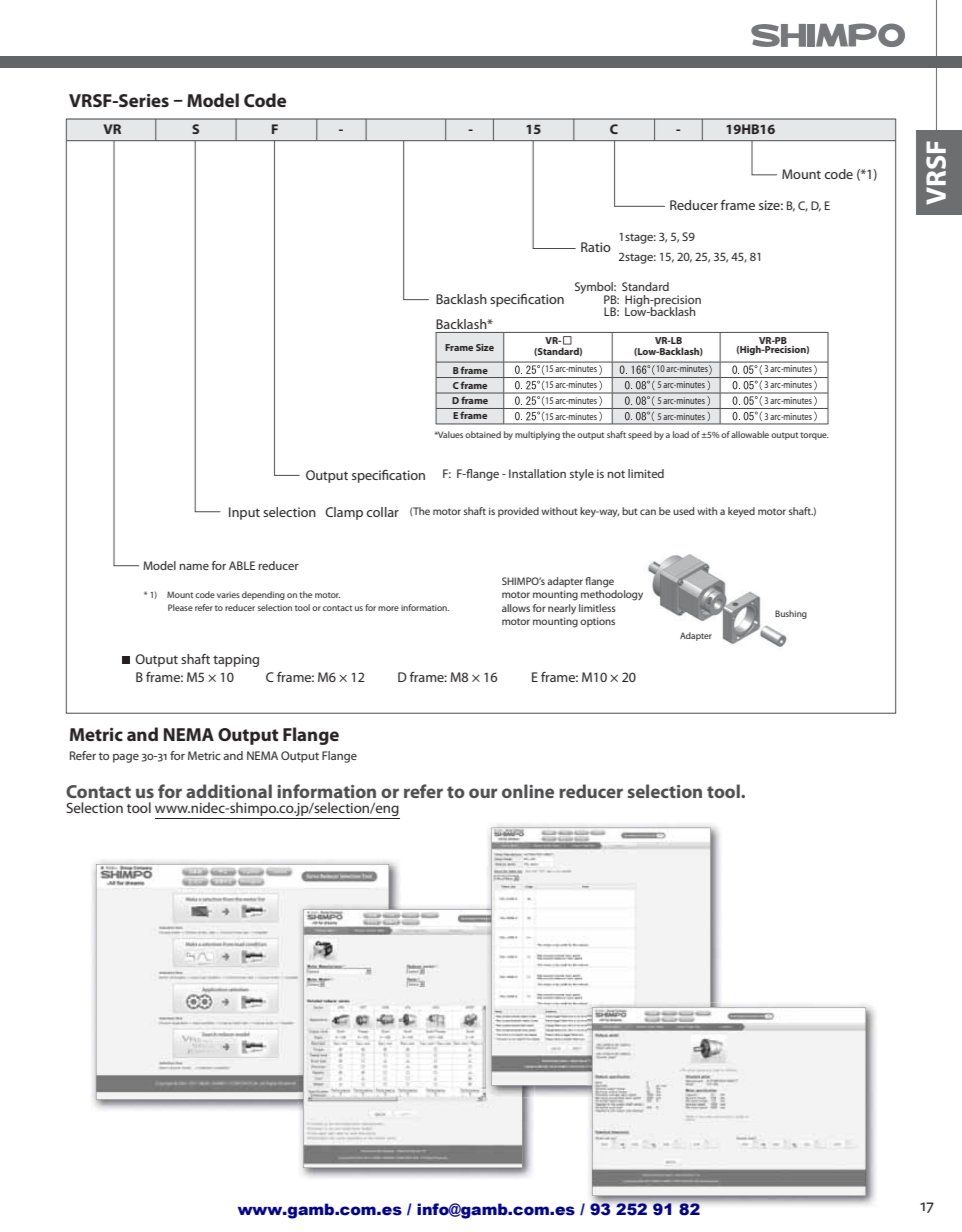  Describe the element at coordinates (646, 473) in the image. I see `limited` at that location.
